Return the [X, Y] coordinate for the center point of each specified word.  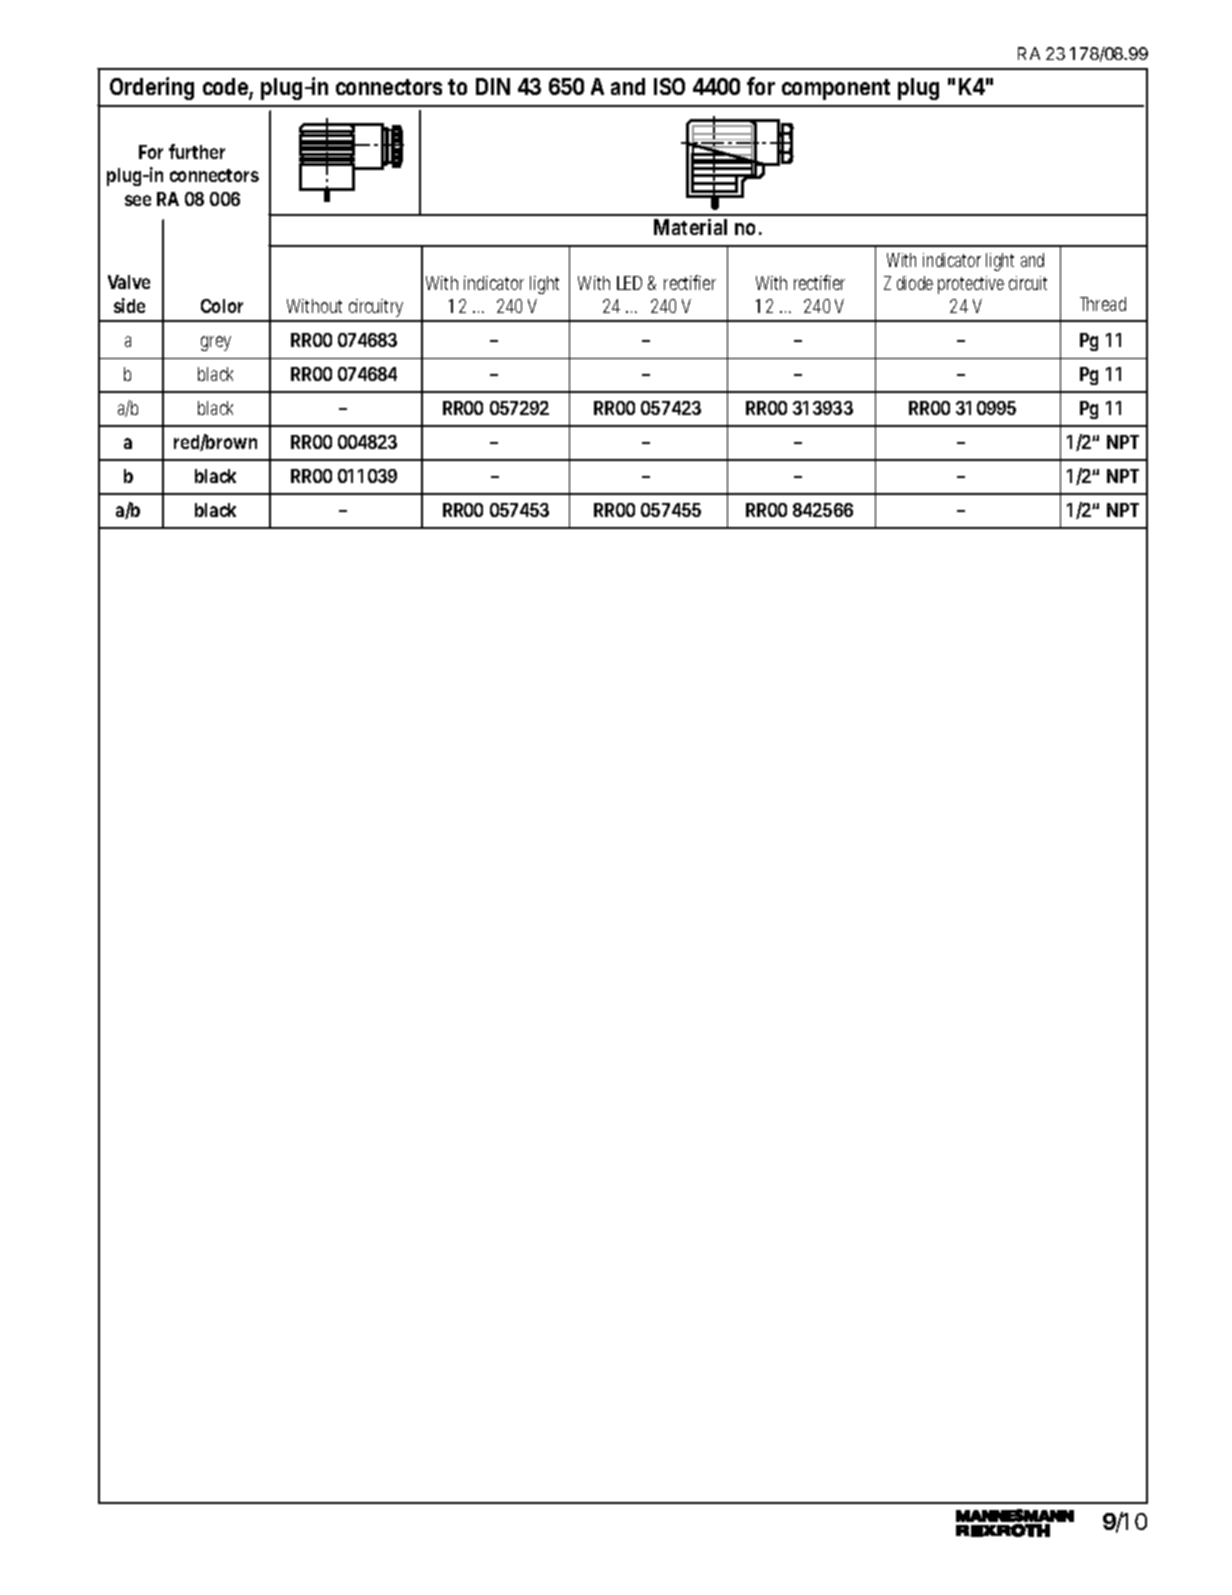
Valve [129, 282]
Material [690, 227]
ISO [669, 86]
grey [216, 343]
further [197, 151]
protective [971, 285]
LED [629, 283]
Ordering [152, 88]
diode [915, 283]
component [836, 89]
